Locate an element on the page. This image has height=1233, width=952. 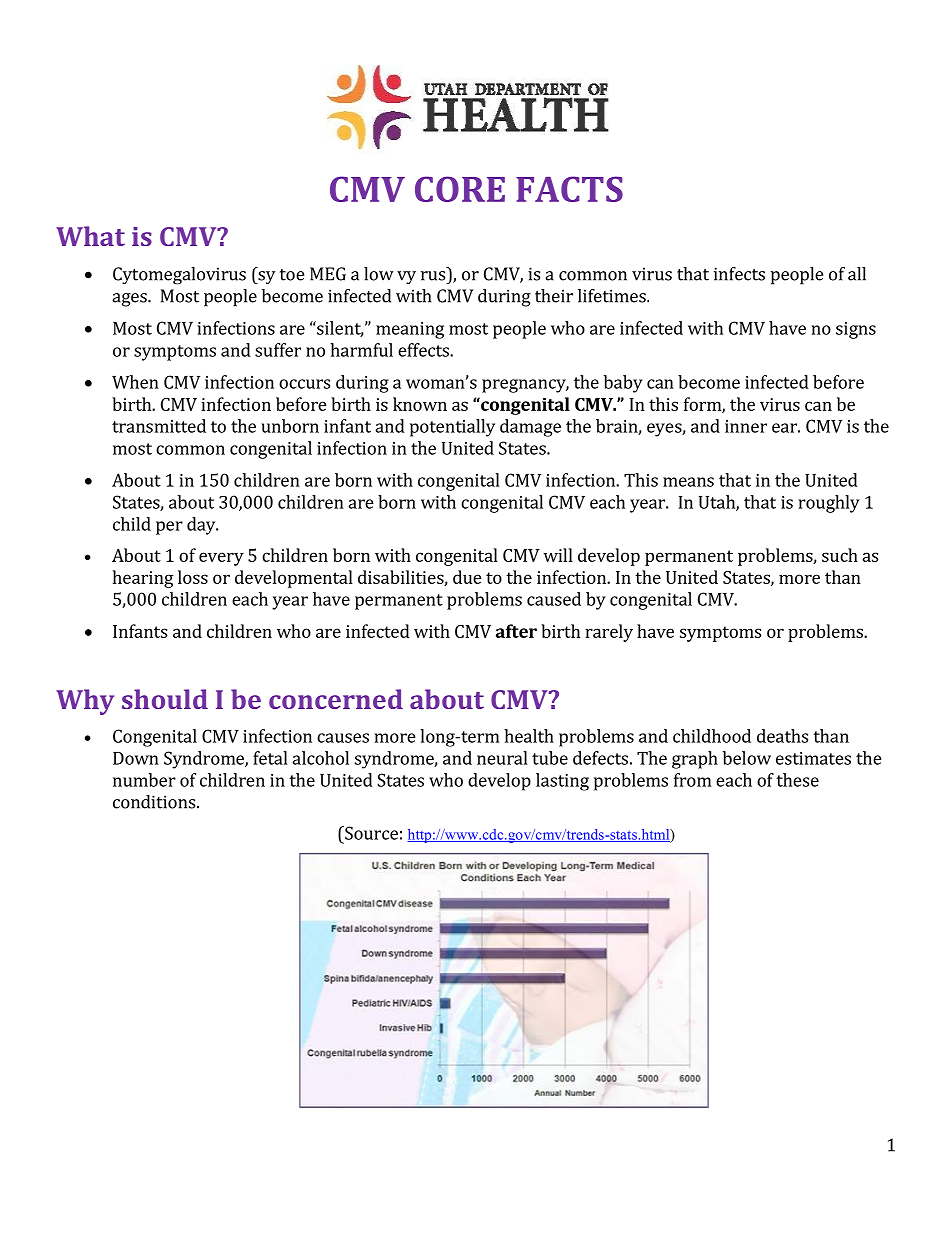
Source is located at coordinates (370, 833).
